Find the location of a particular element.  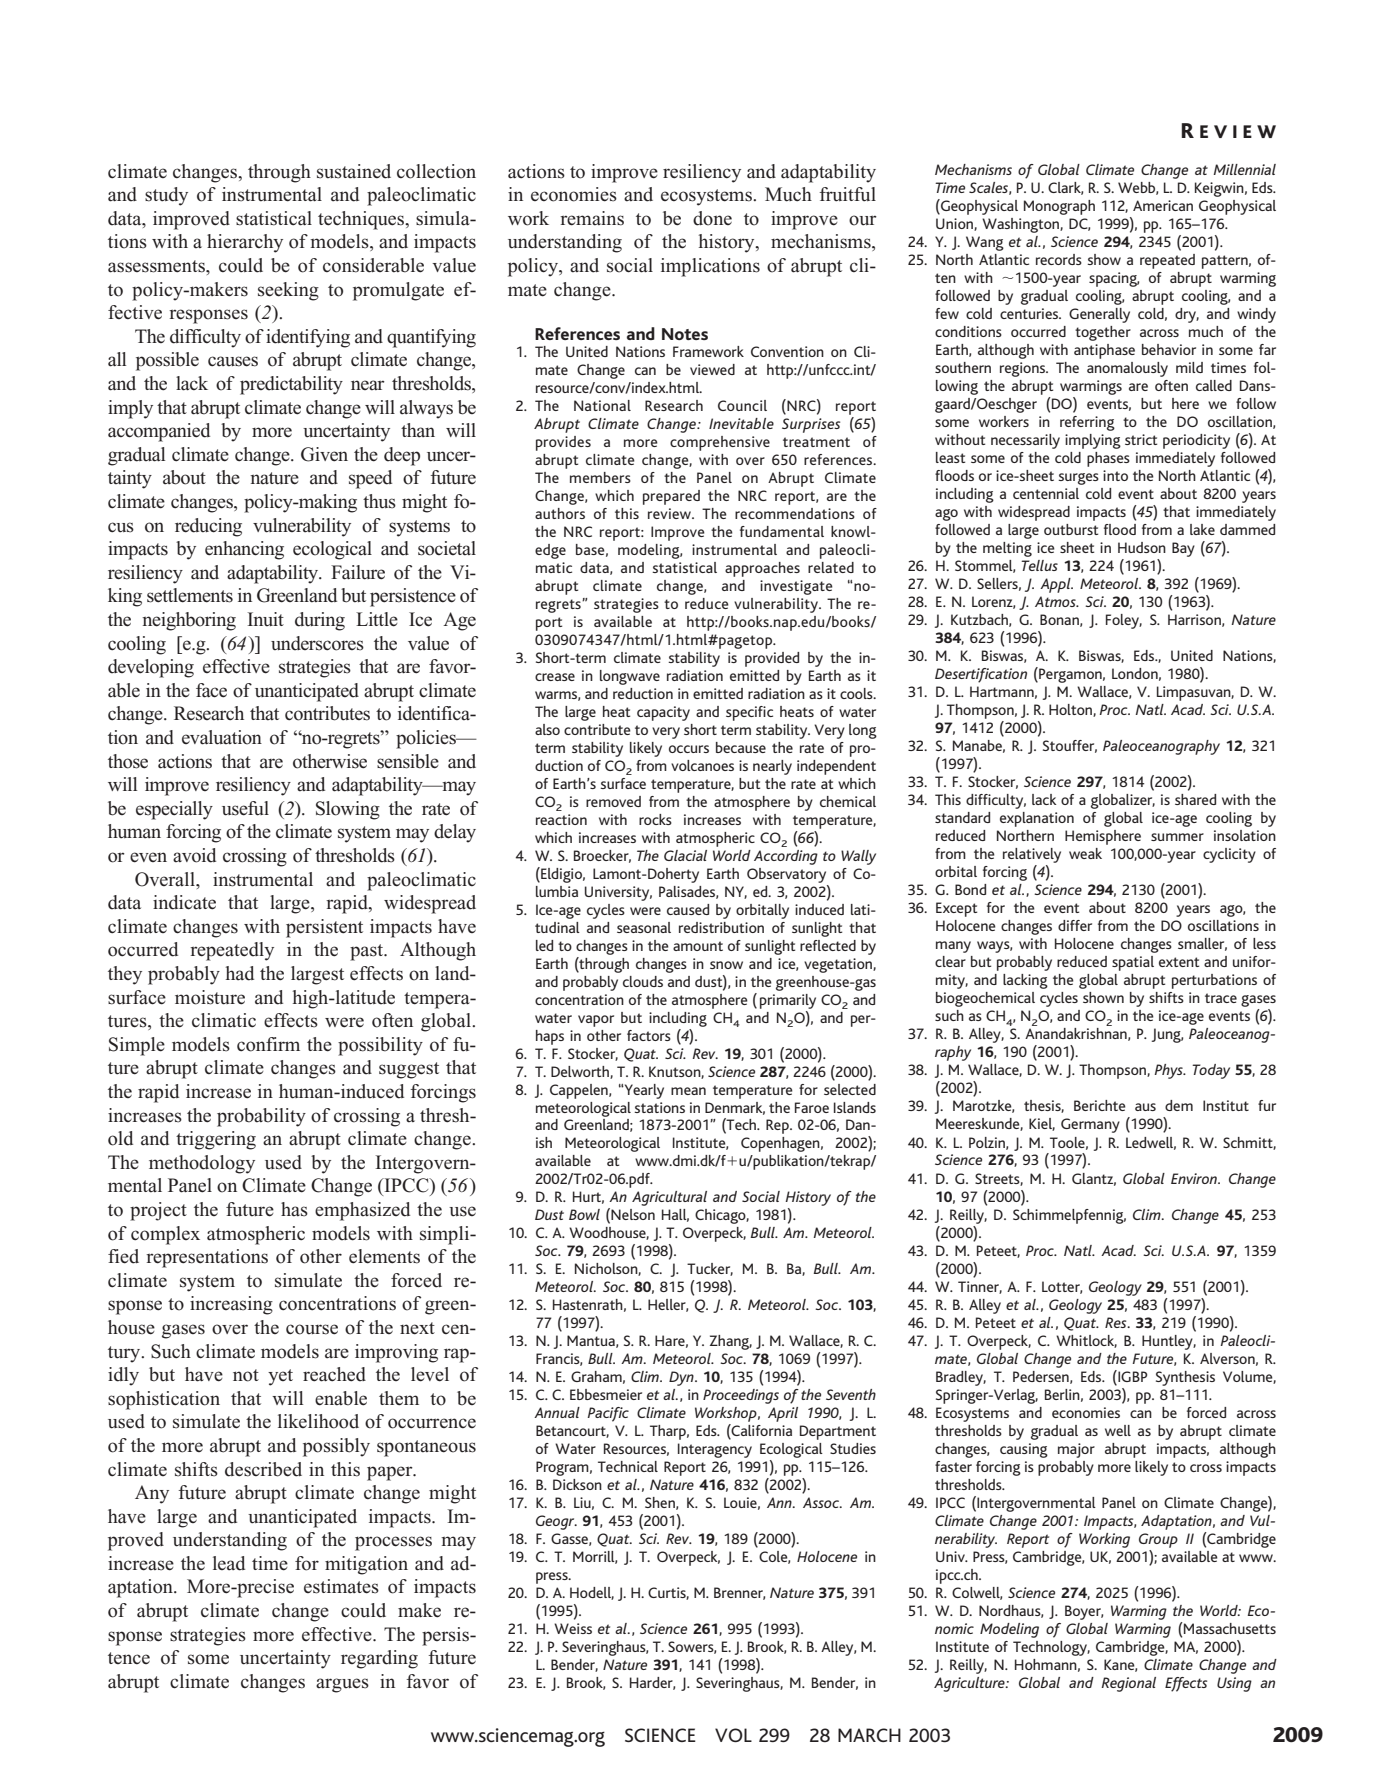

done is located at coordinates (712, 218).
